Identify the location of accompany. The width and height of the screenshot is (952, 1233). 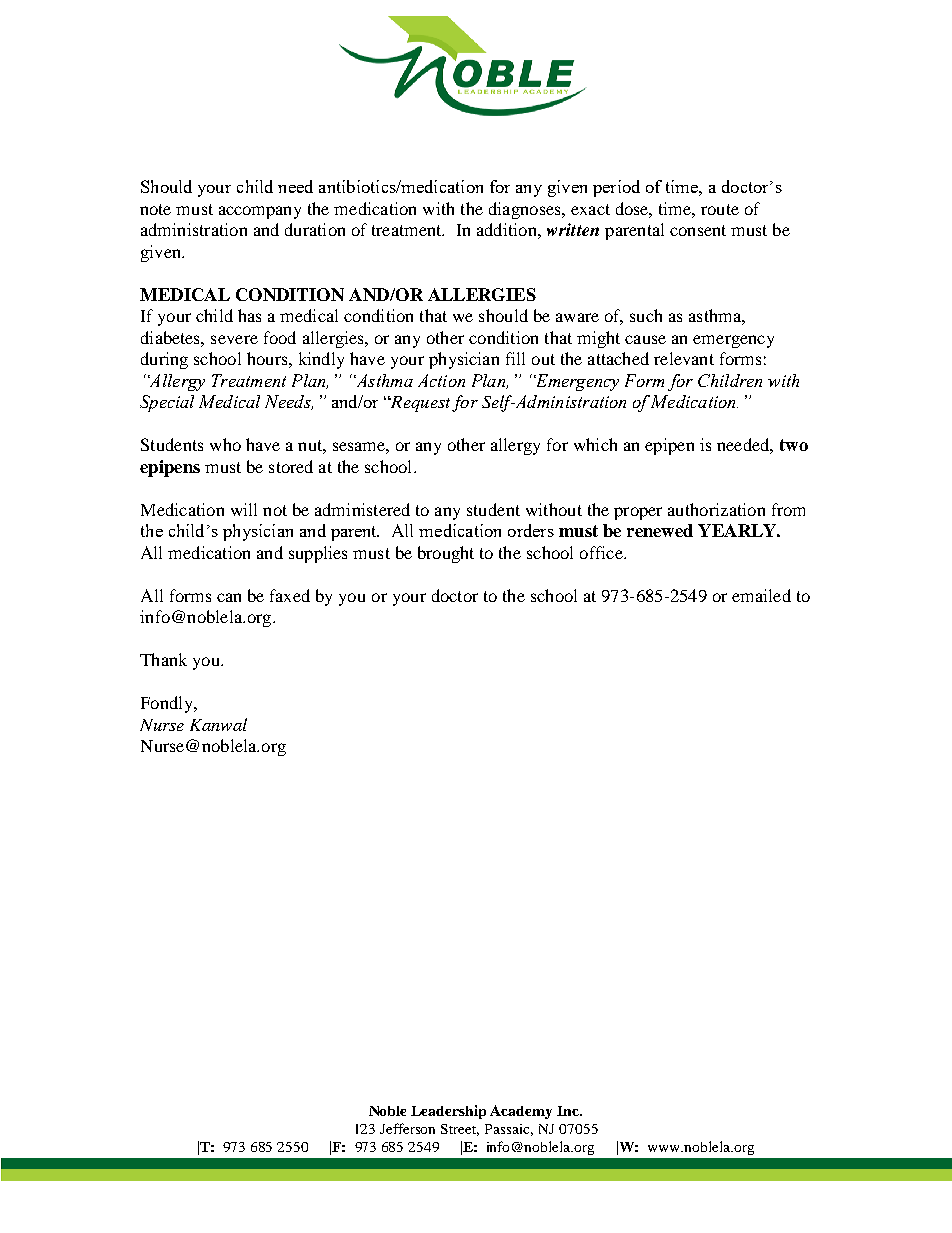
(260, 212).
